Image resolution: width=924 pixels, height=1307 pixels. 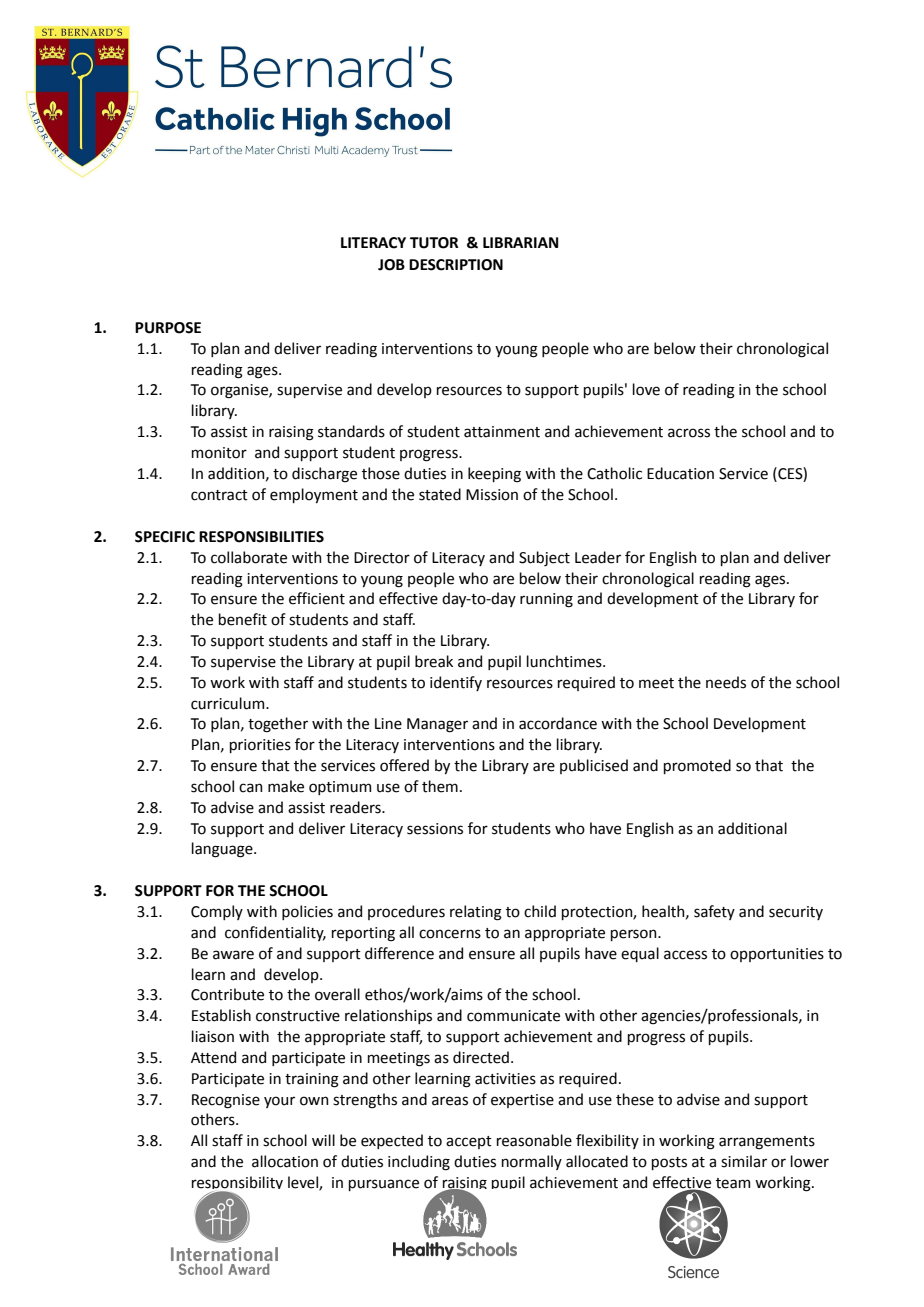 What do you see at coordinates (233, 955) in the page?
I see `aware` at bounding box center [233, 955].
